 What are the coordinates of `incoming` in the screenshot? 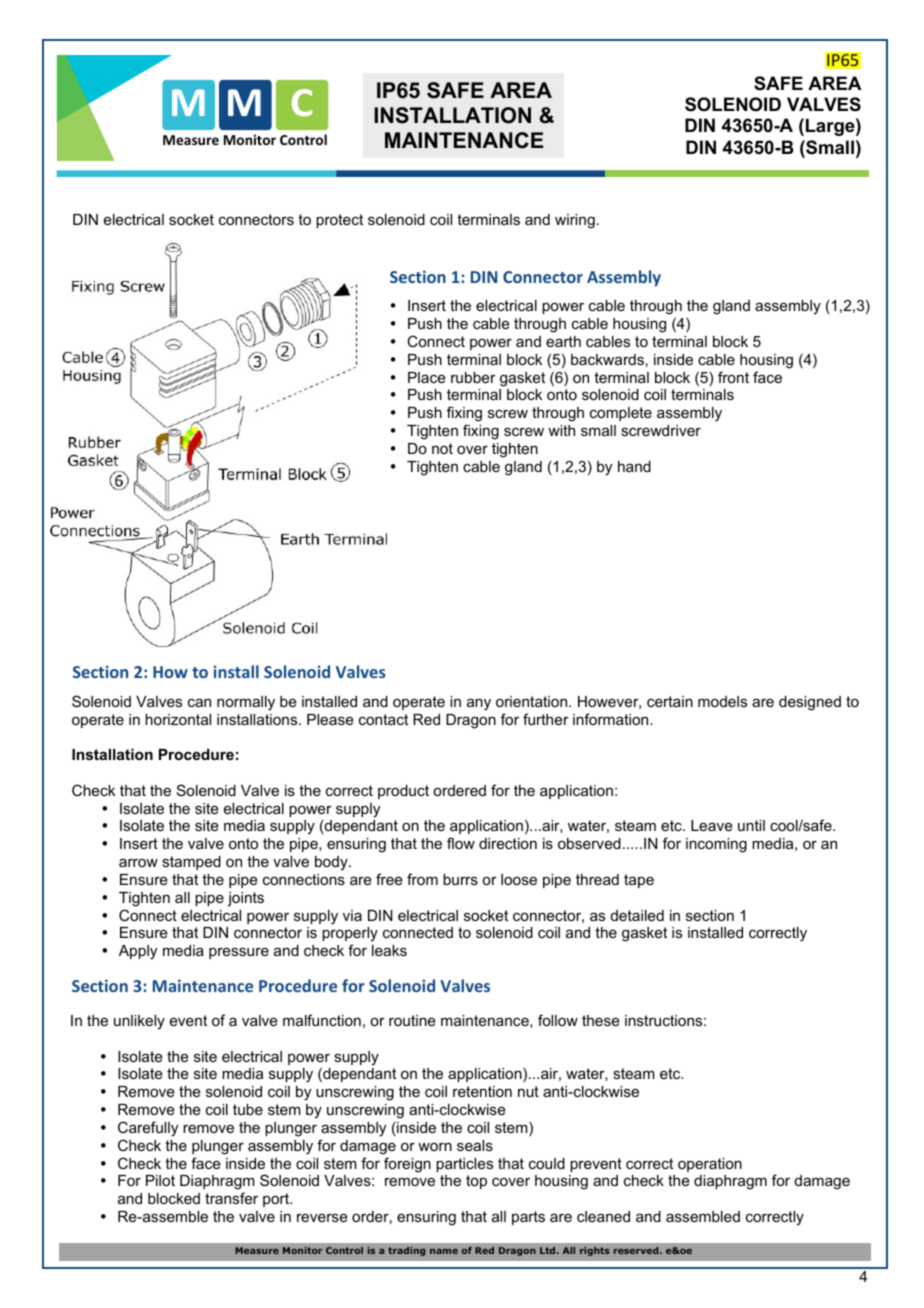 It's located at (716, 845).
